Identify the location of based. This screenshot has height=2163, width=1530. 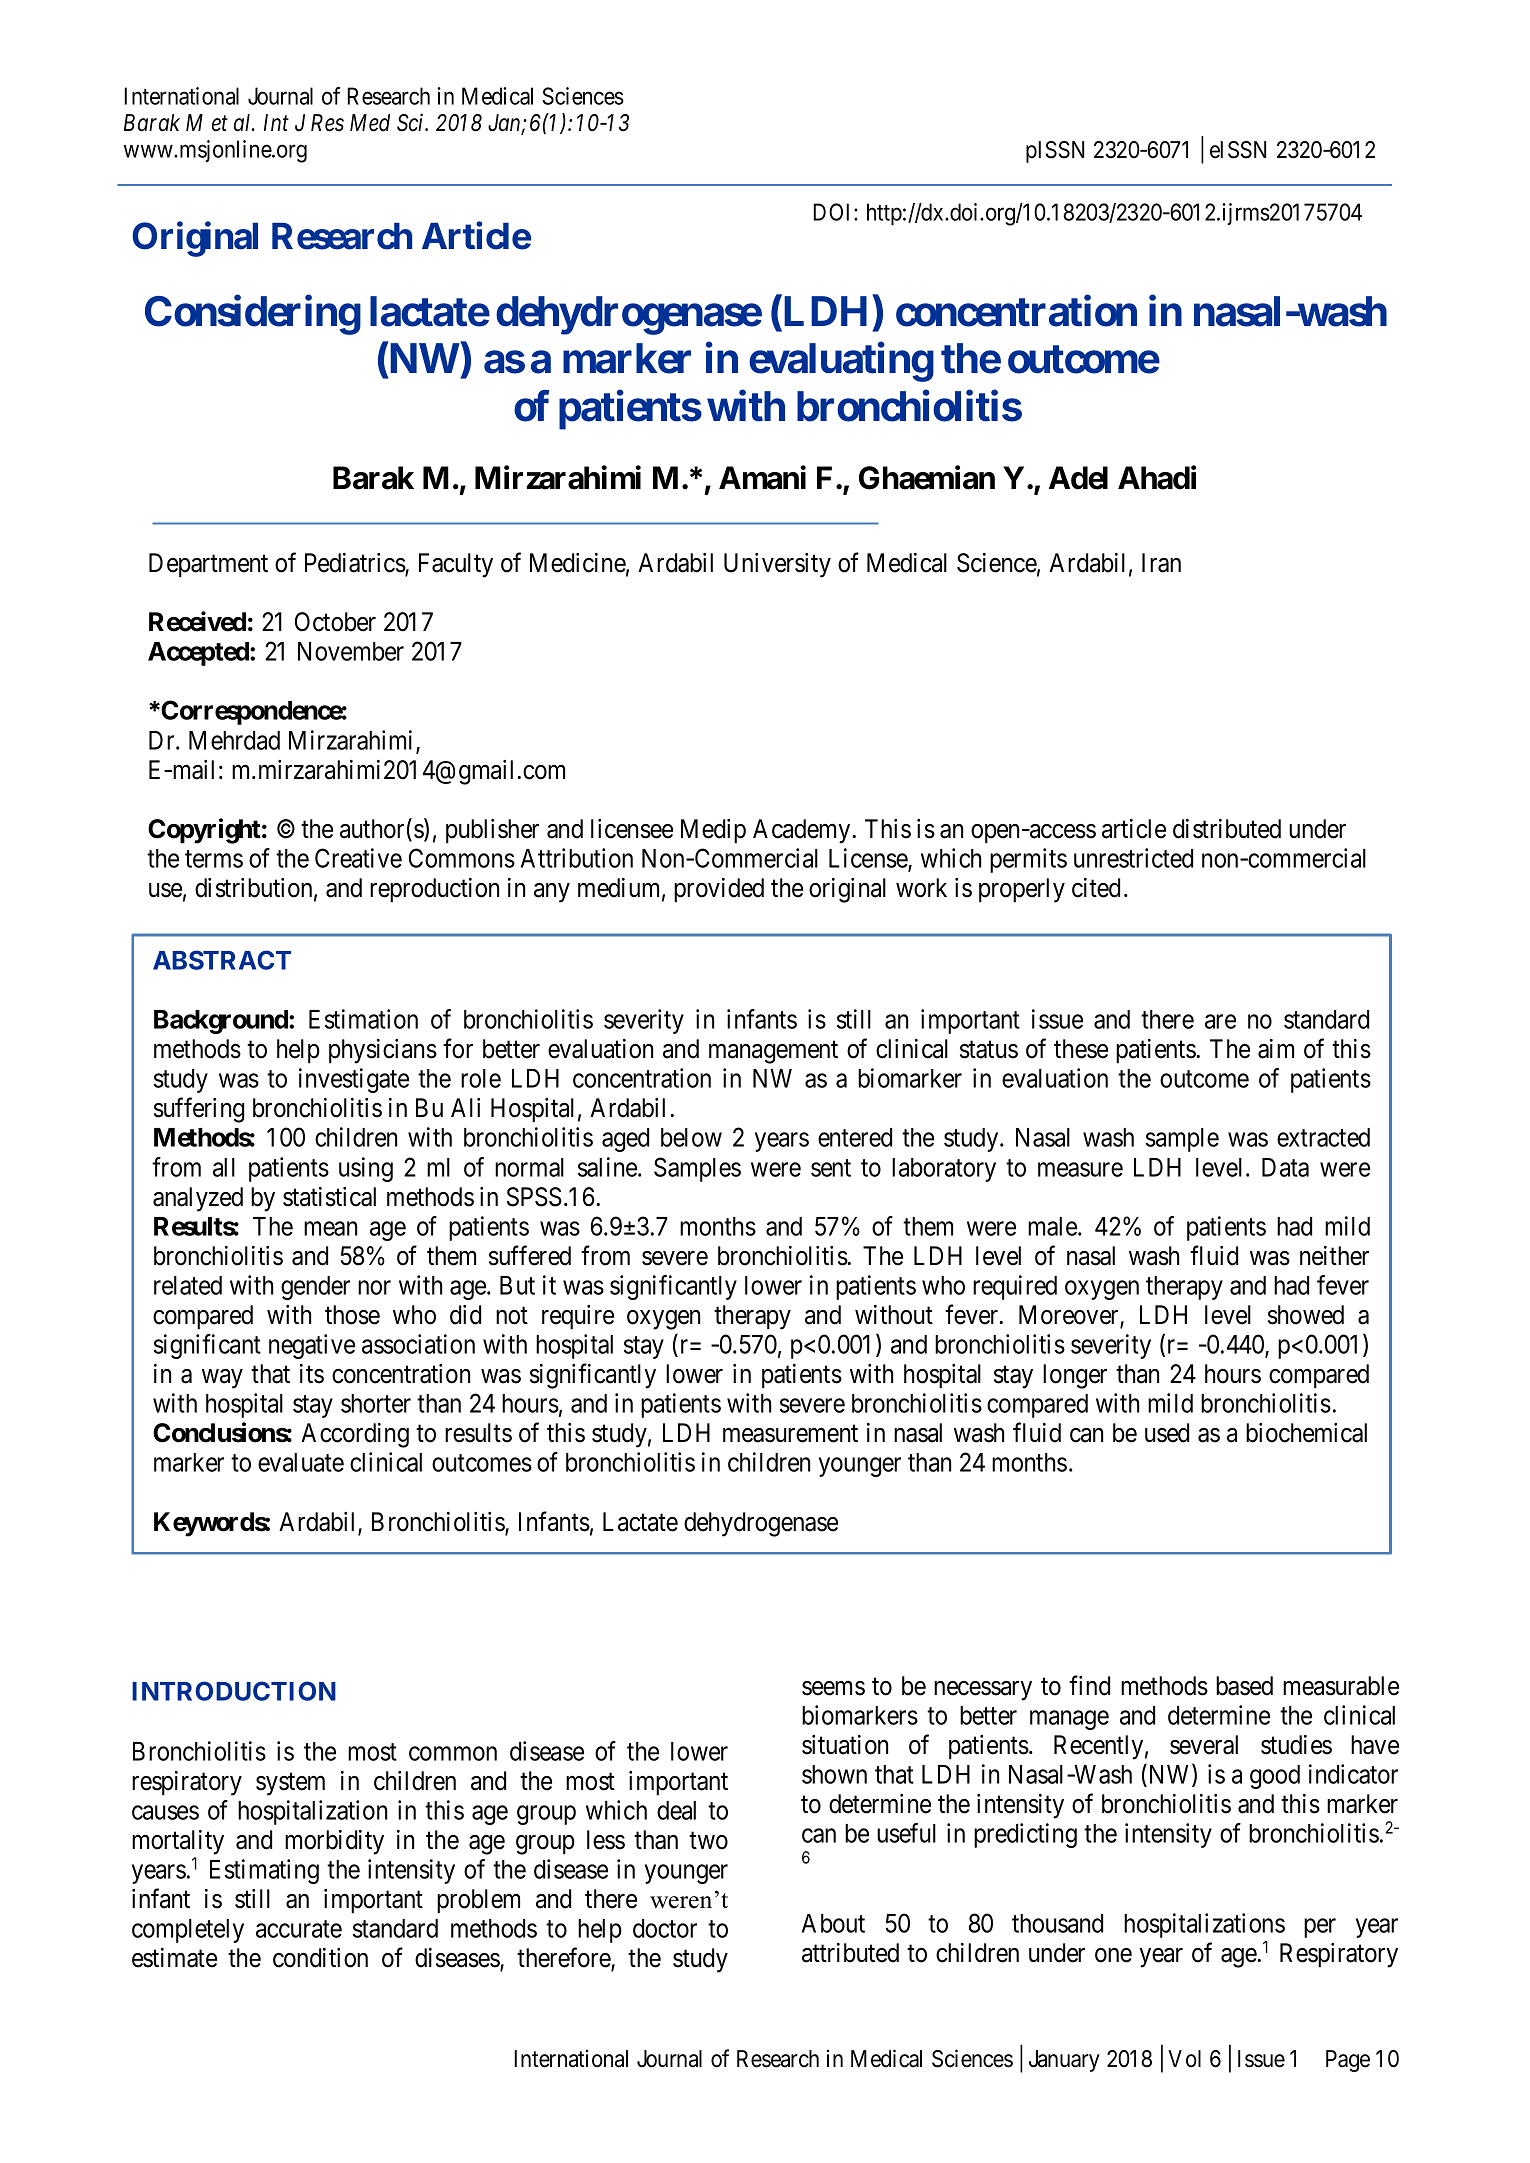
(1244, 1686).
